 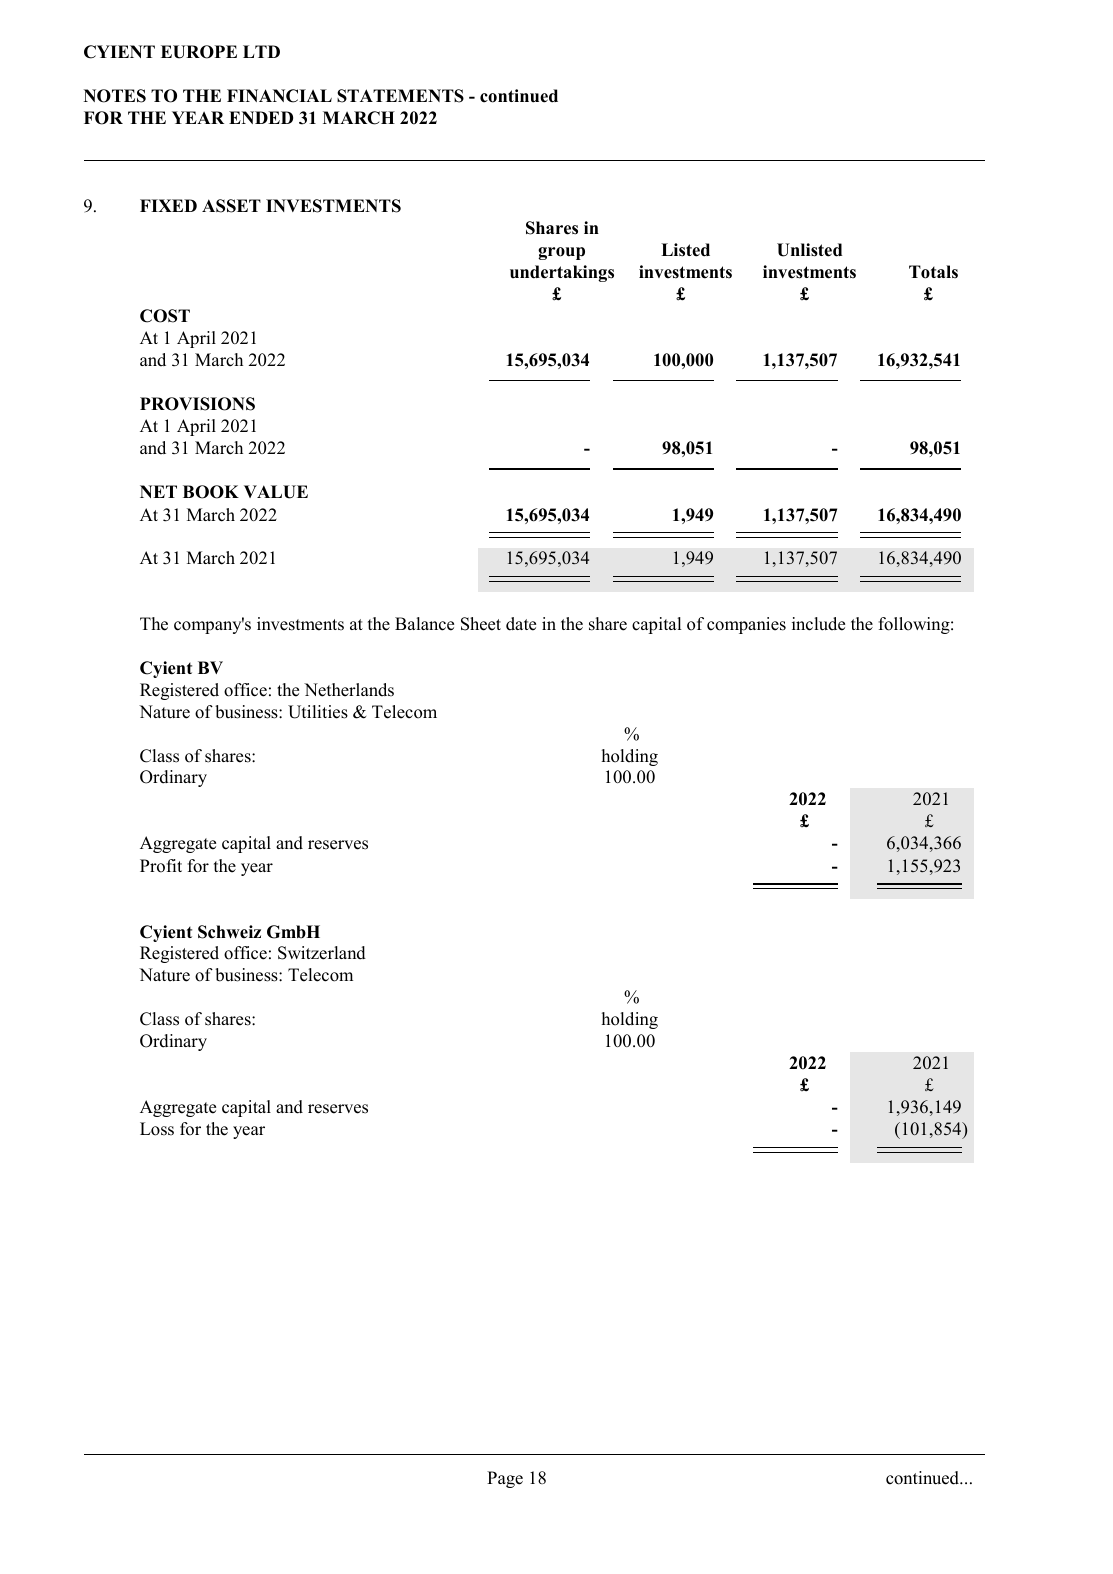 I want to click on STATEMENTS, so click(x=400, y=96).
